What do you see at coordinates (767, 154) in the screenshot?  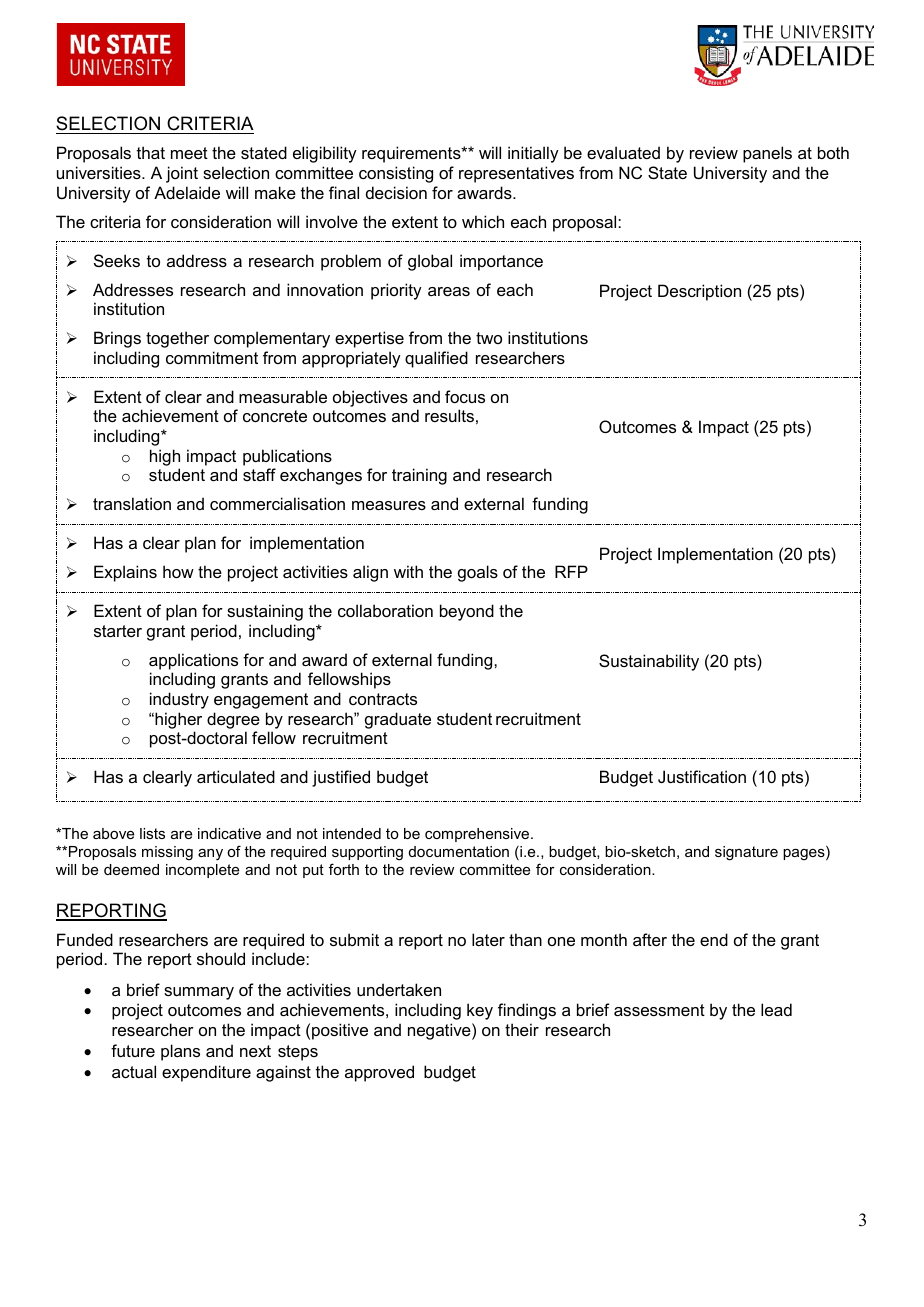 I see `panels` at bounding box center [767, 154].
